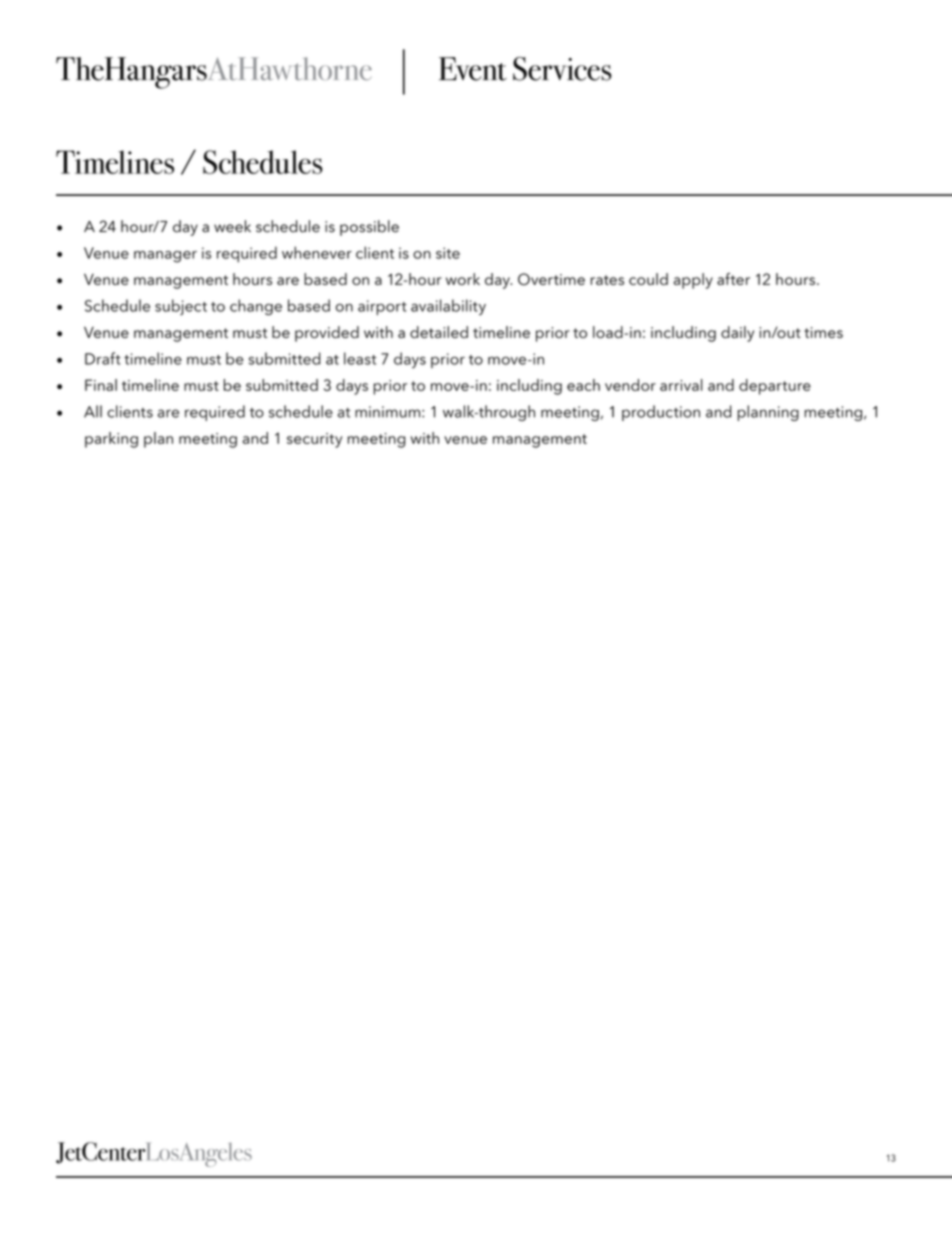  Describe the element at coordinates (661, 413) in the document. I see `production` at that location.
